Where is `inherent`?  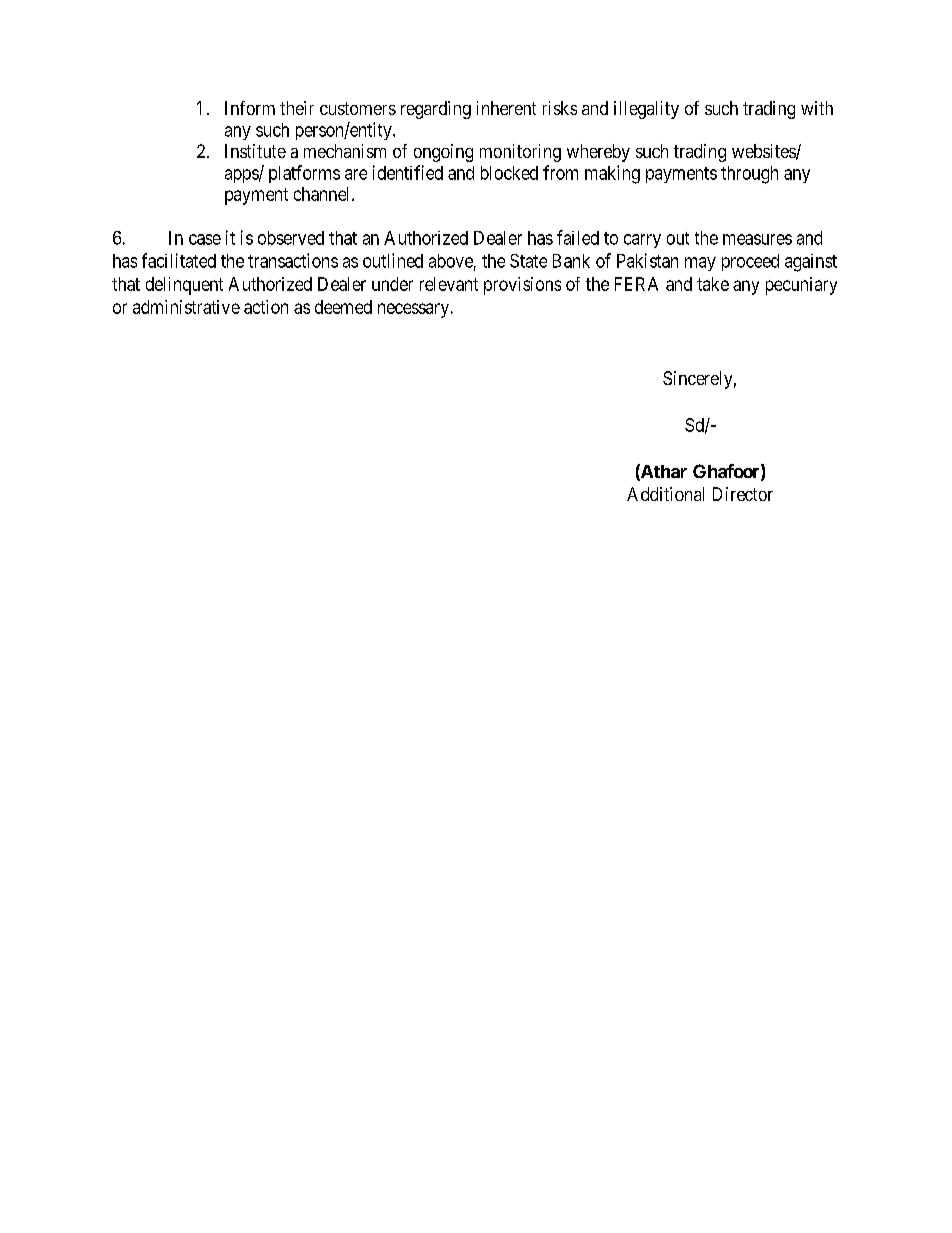
inherent is located at coordinates (506, 108).
